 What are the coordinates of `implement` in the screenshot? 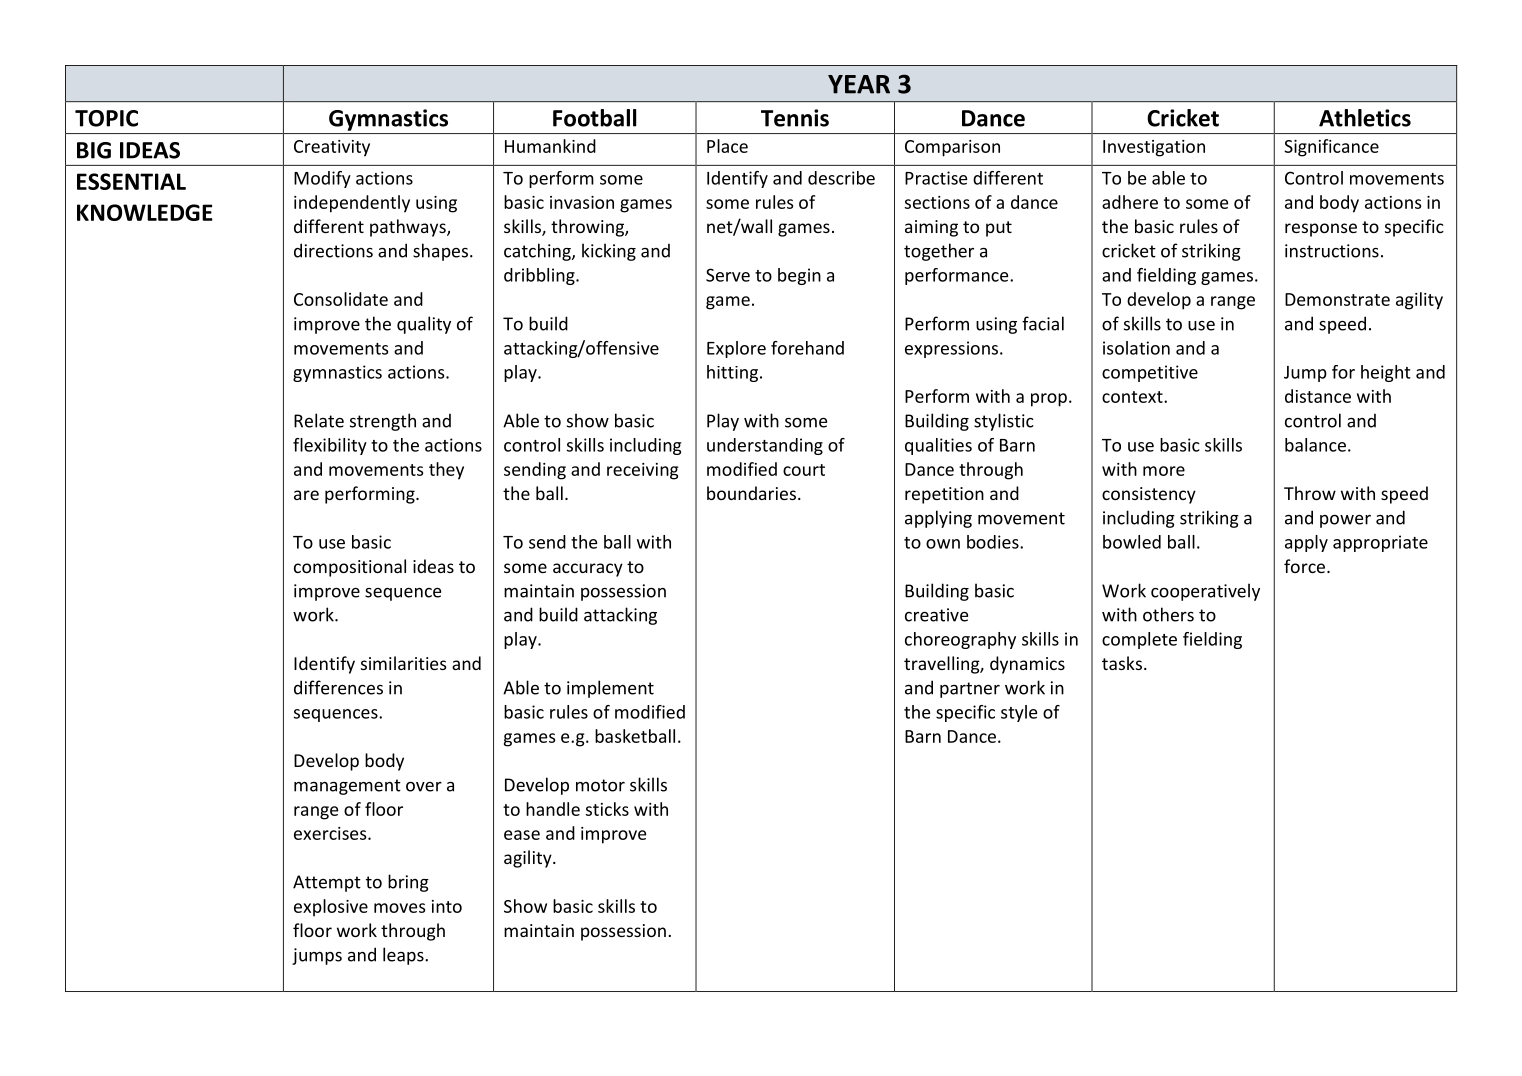 It's located at (610, 689).
